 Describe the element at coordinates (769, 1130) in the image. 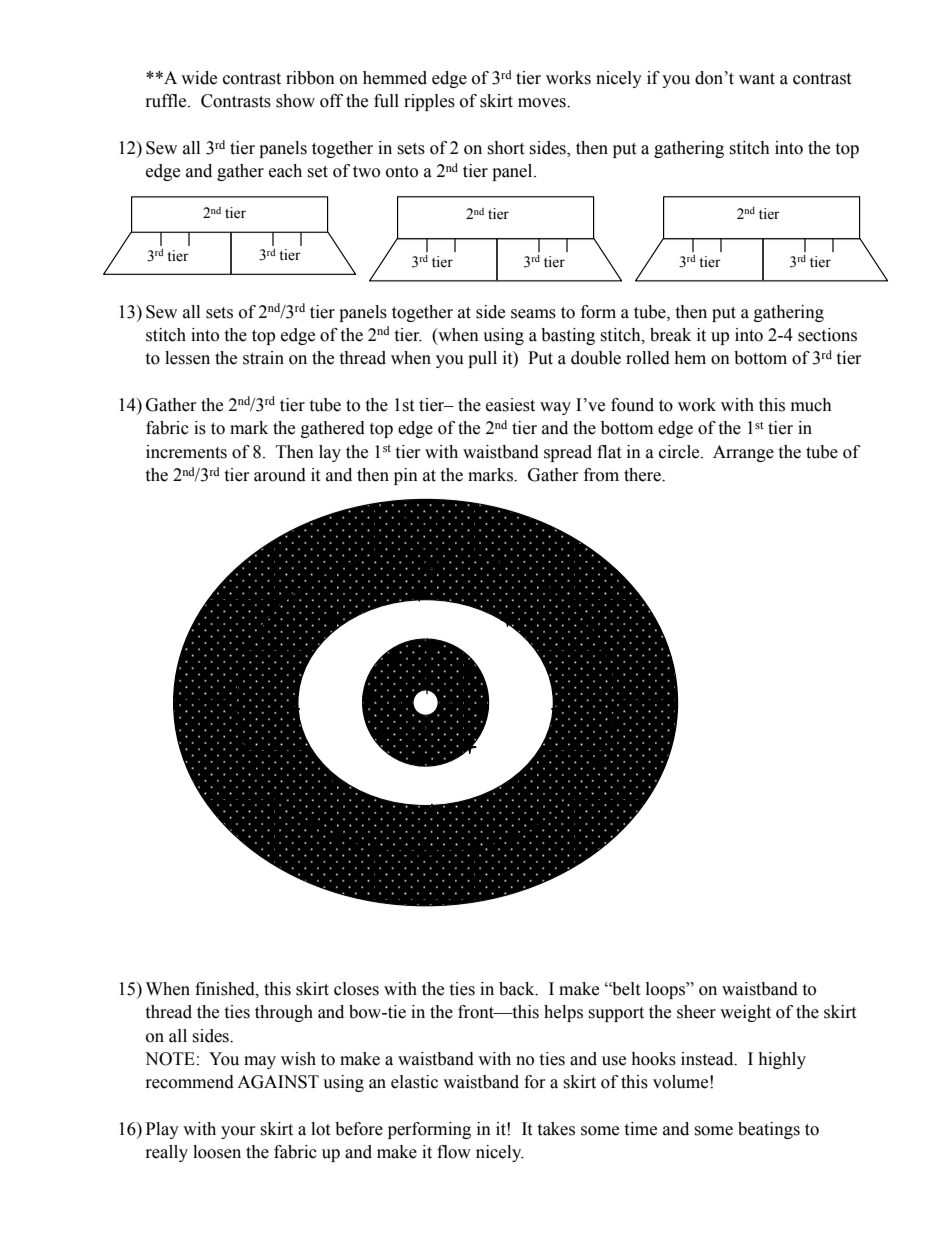

I see `beatings` at that location.
